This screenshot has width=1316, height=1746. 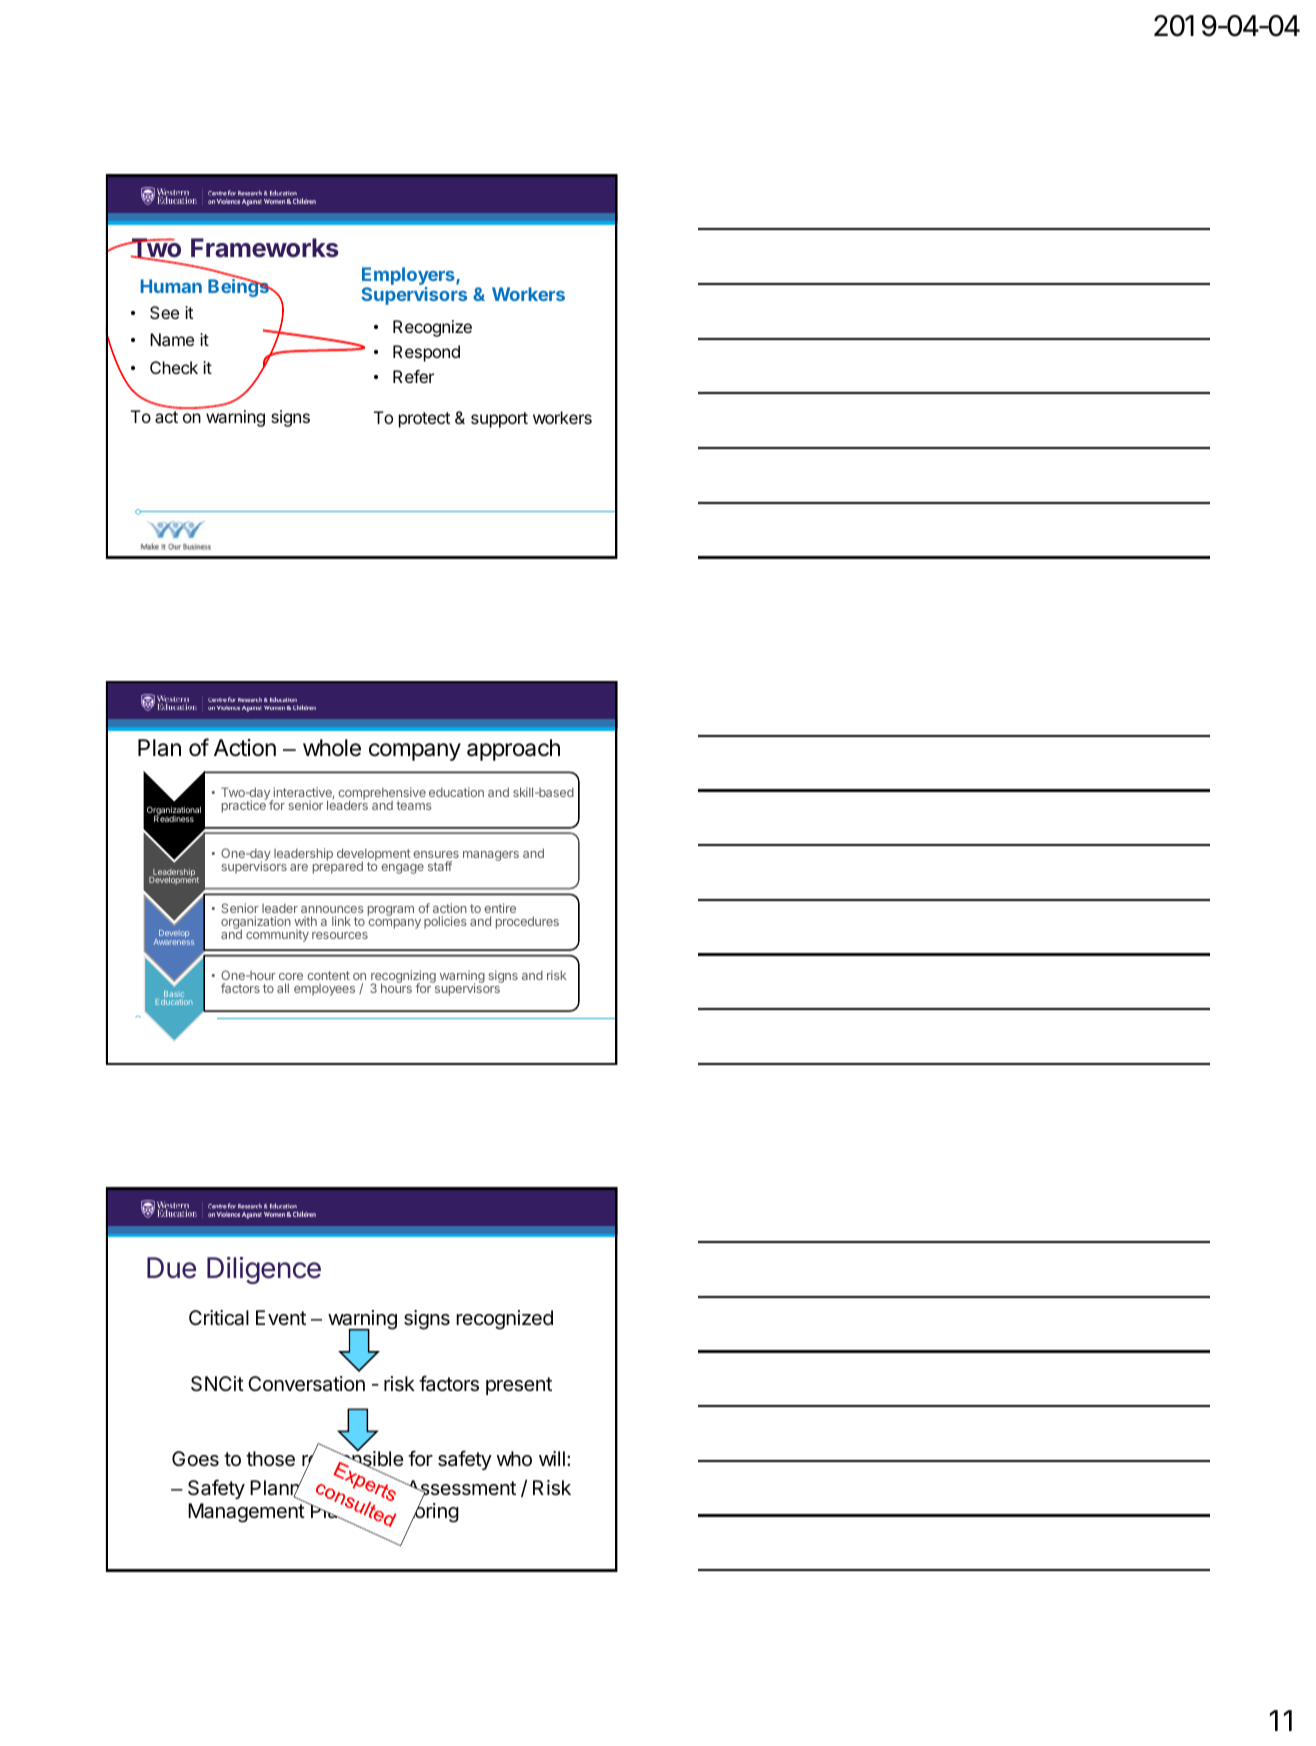 I want to click on Goes, so click(x=195, y=1459).
